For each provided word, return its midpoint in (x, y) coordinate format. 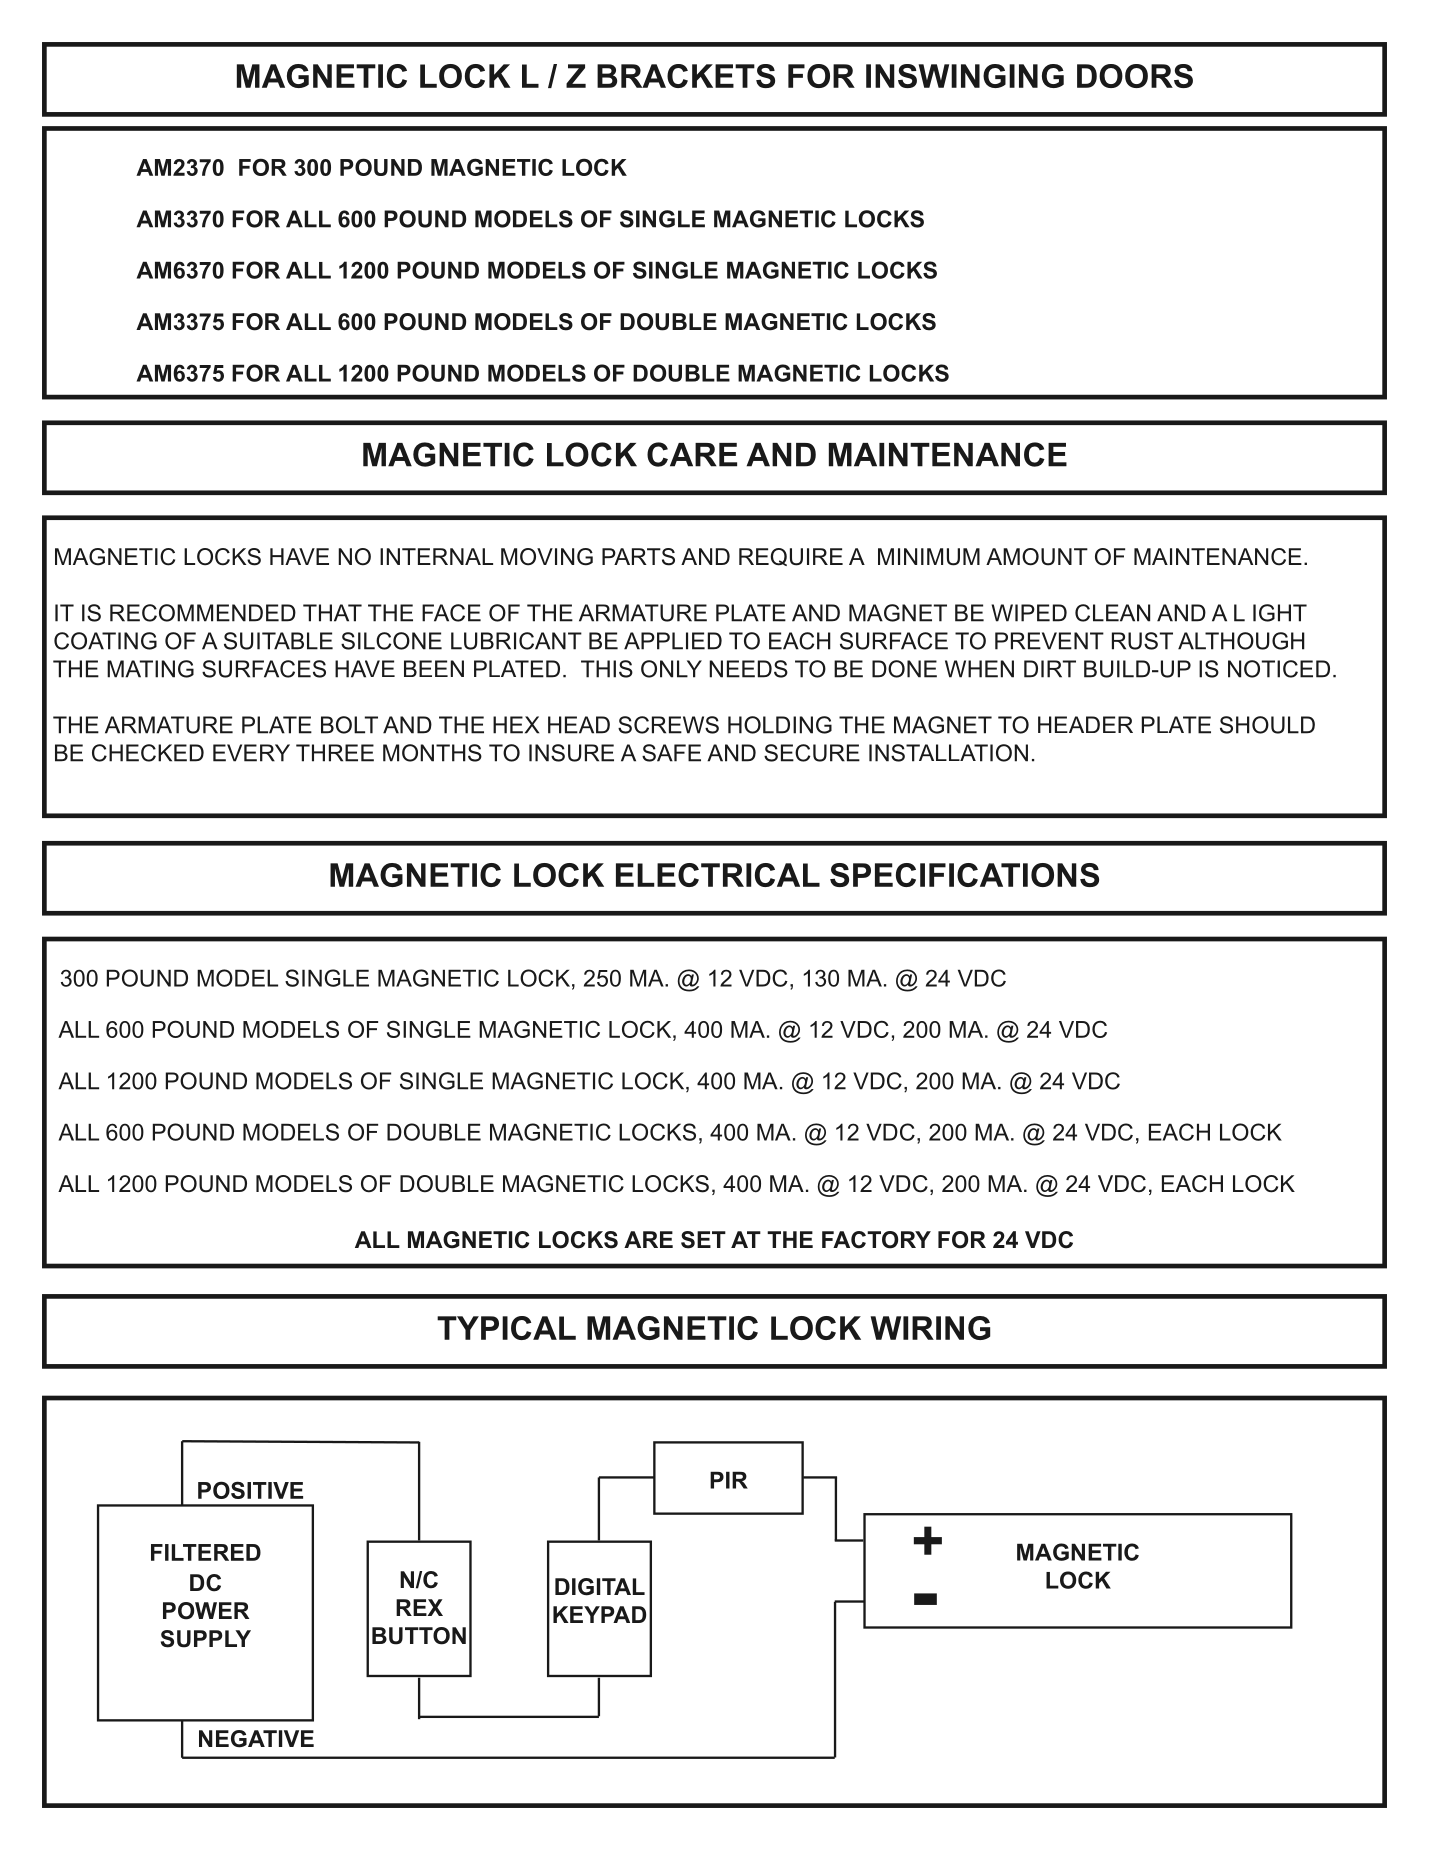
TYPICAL (506, 1328)
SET (703, 1240)
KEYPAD (599, 1614)
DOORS (1135, 76)
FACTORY (876, 1240)
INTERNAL (436, 556)
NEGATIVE (256, 1739)
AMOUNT (1037, 557)
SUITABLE (278, 641)
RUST (1142, 641)
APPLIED (673, 641)
